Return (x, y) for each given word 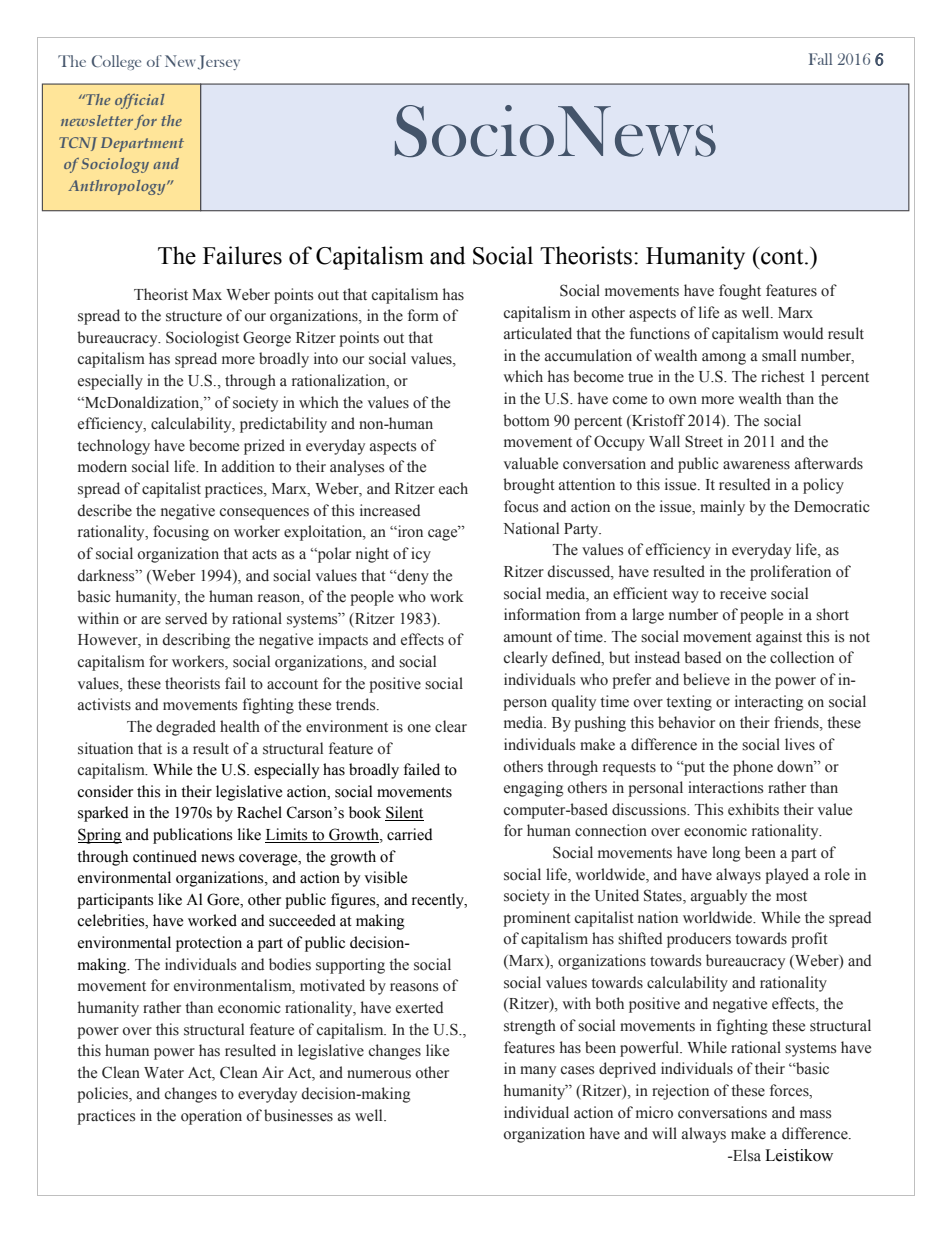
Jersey (219, 62)
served (186, 618)
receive (743, 593)
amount (528, 637)
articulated (538, 333)
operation (211, 1117)
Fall (820, 59)
